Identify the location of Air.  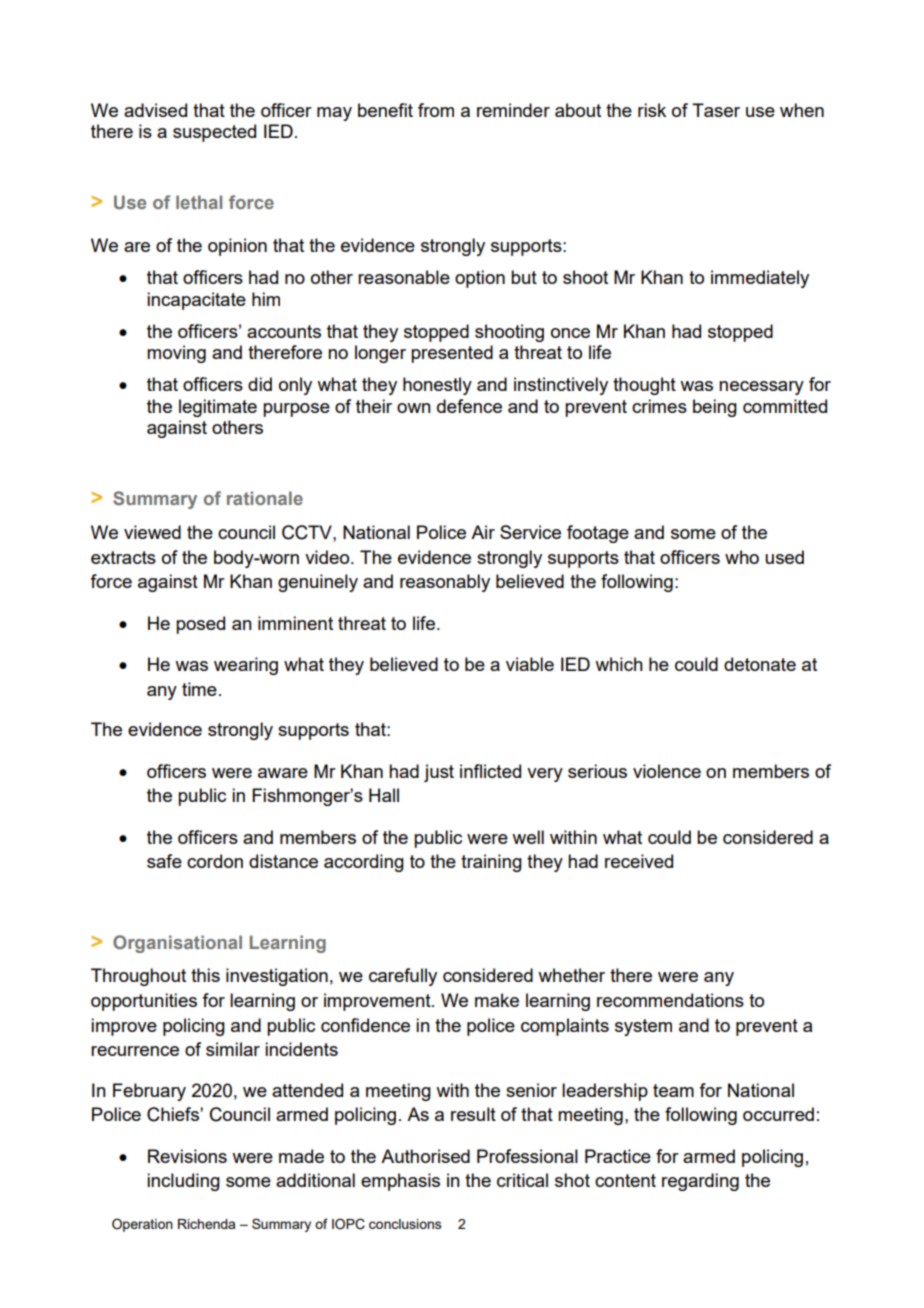
(483, 532).
